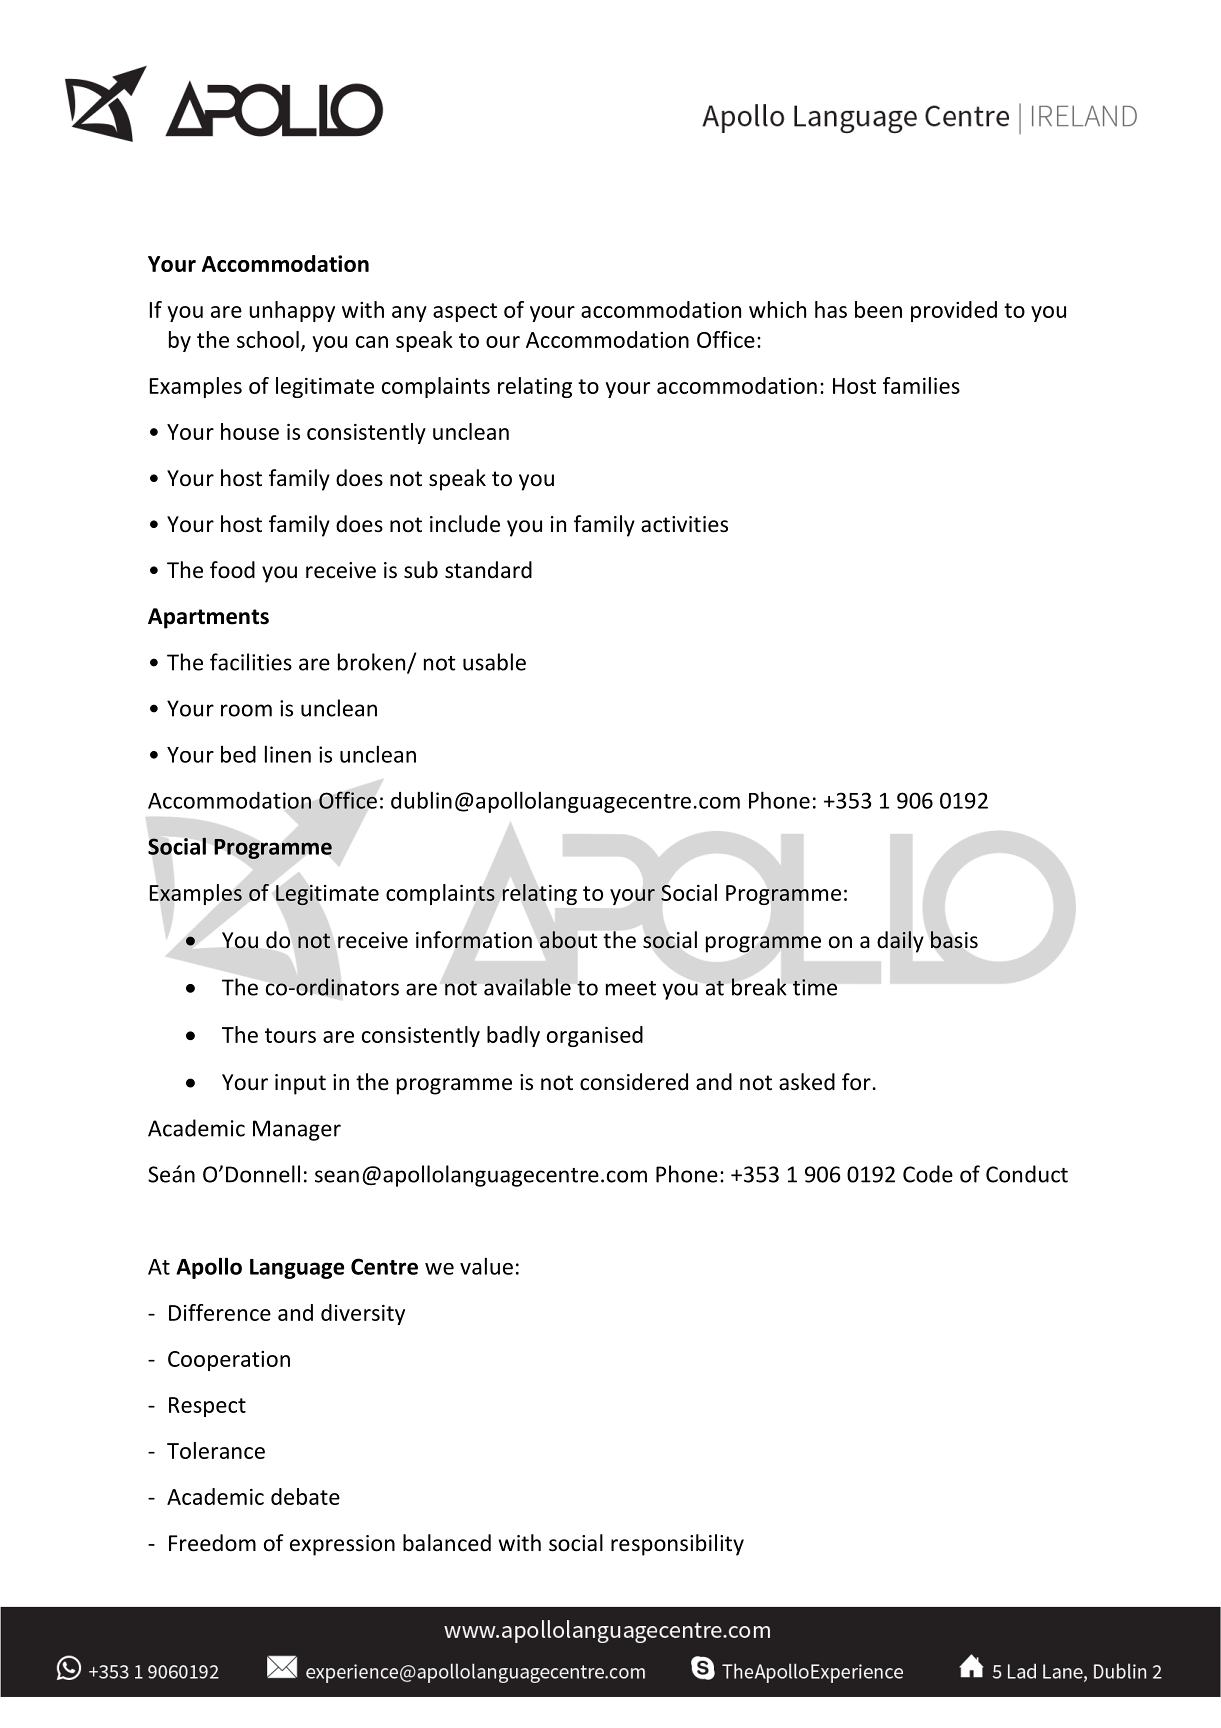 Image resolution: width=1221 pixels, height=1728 pixels. What do you see at coordinates (1027, 1174) in the screenshot?
I see `Conduct` at bounding box center [1027, 1174].
